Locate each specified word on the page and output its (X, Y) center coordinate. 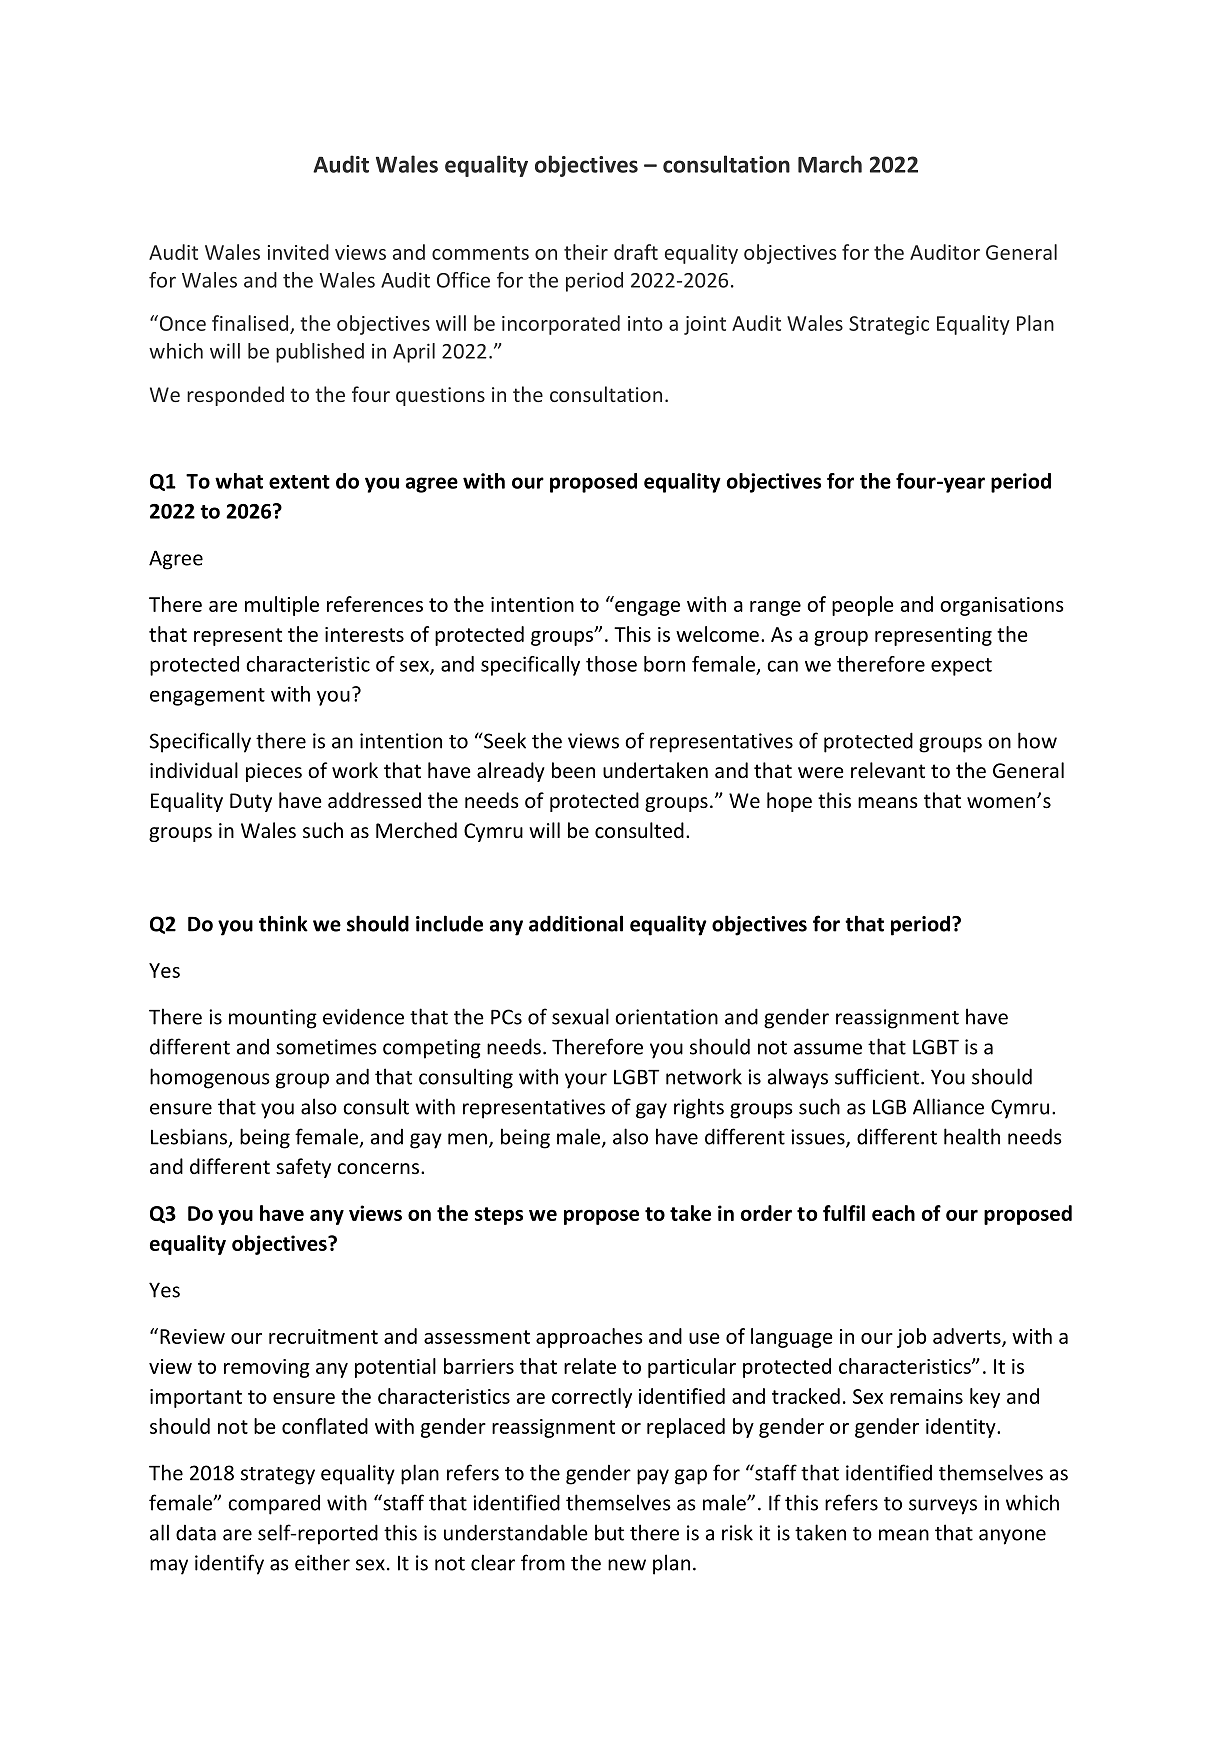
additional (576, 923)
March (830, 164)
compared (274, 1504)
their (586, 252)
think (283, 923)
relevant (888, 770)
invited (298, 252)
